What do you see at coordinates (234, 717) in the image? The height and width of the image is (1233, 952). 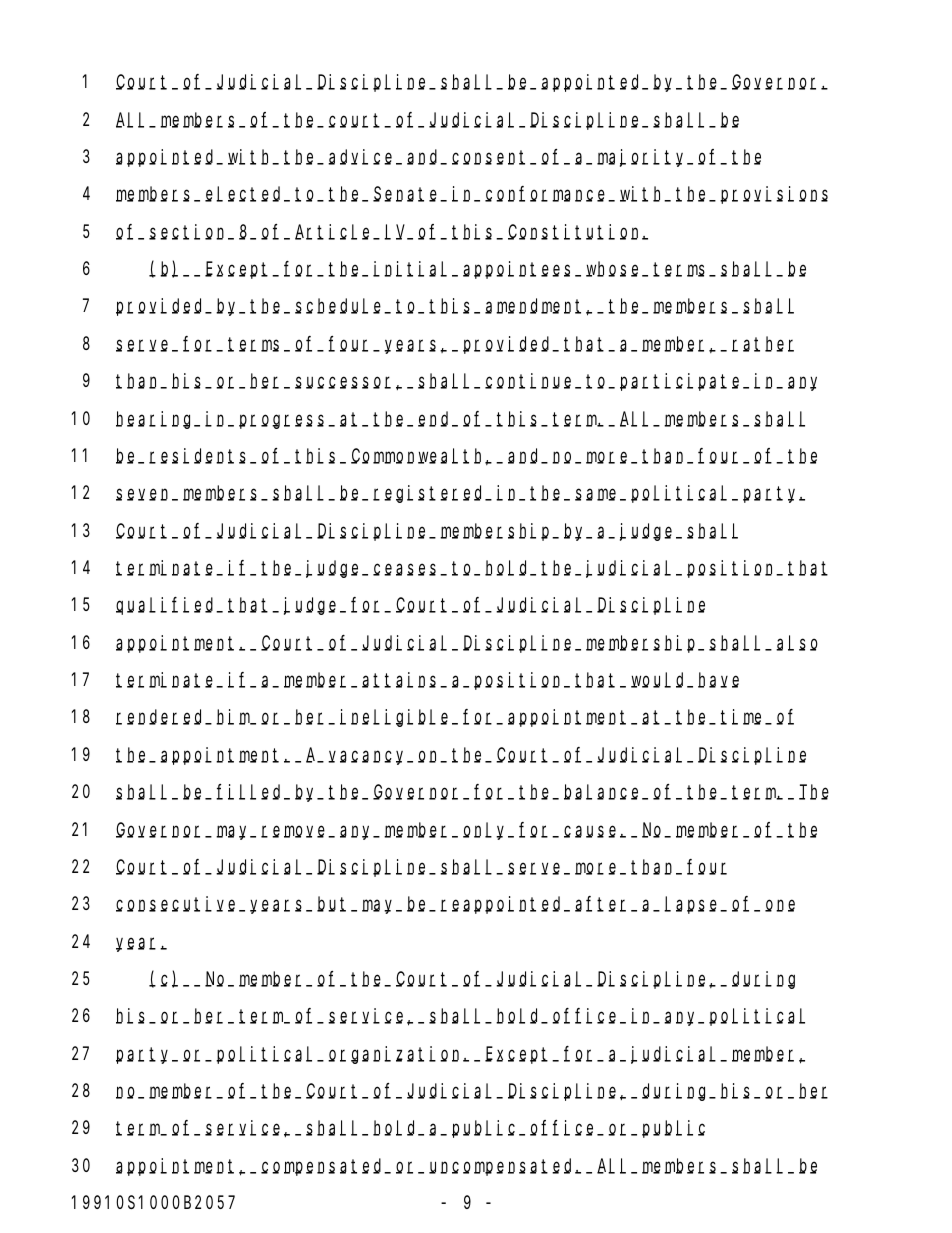 I see `him` at bounding box center [234, 717].
